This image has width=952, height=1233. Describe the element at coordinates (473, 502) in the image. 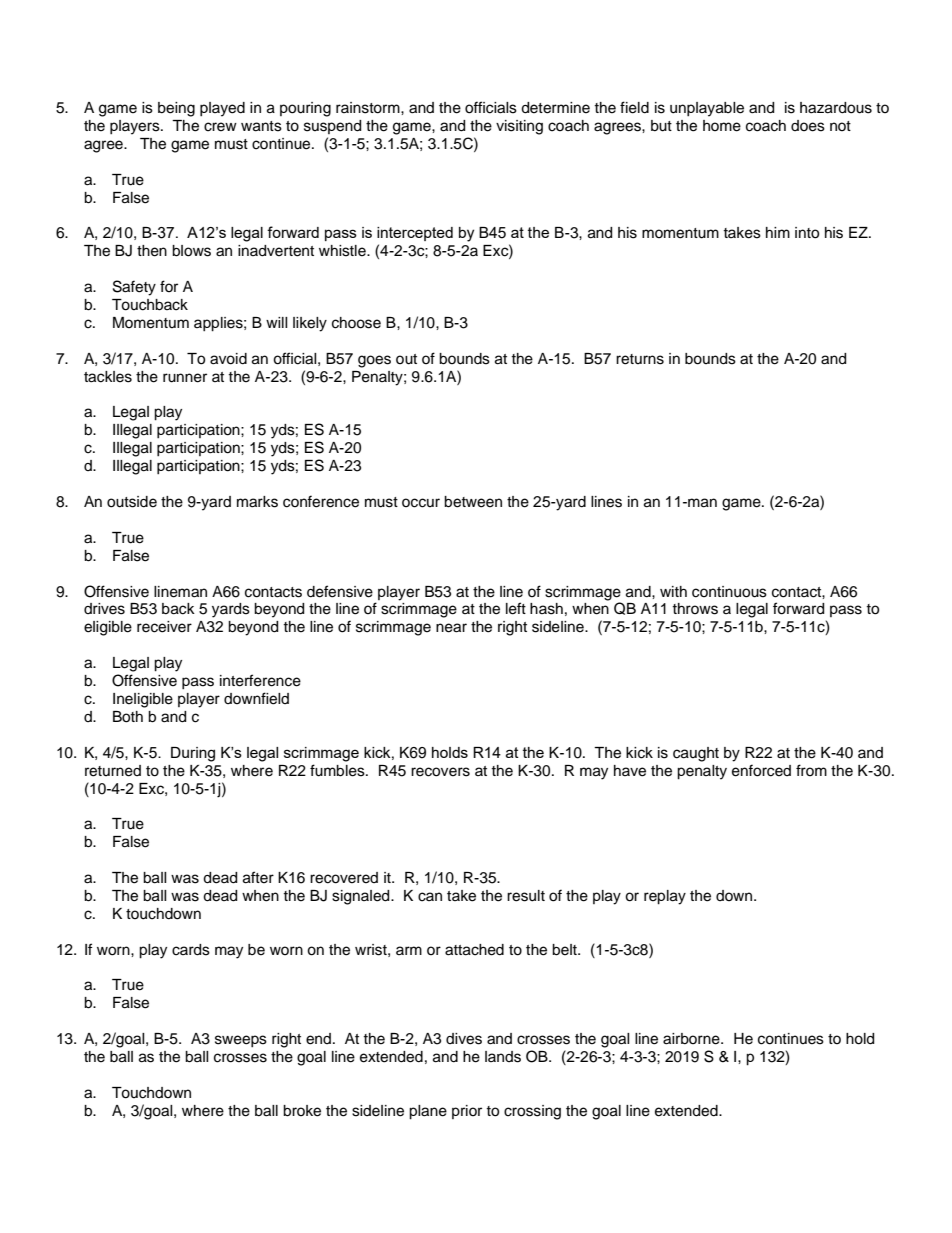

I see `between` at that location.
